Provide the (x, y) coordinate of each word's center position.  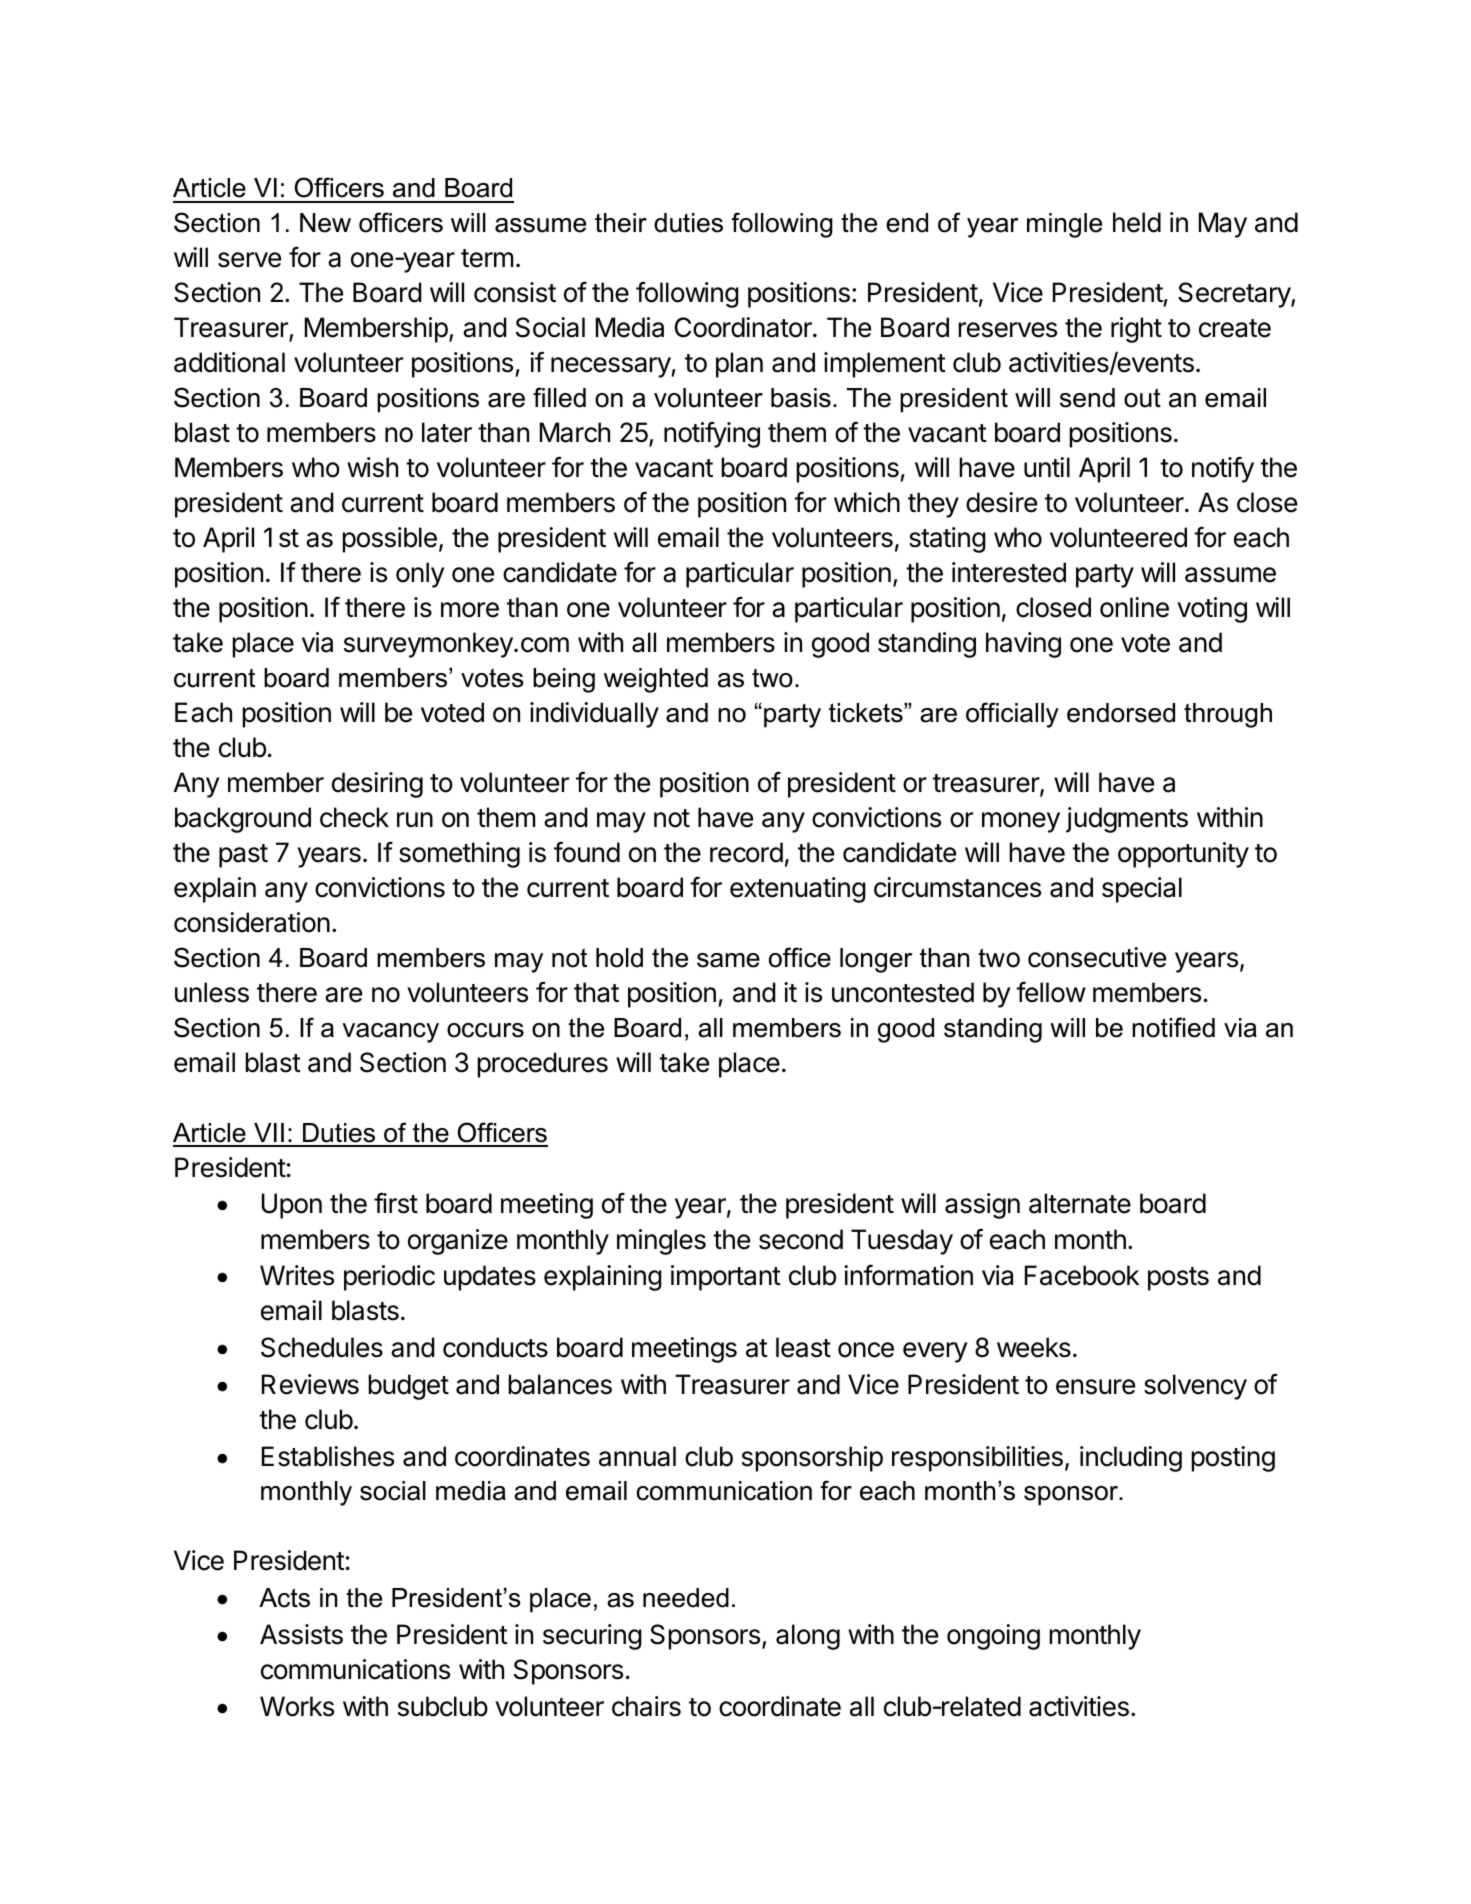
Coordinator (744, 327)
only (420, 575)
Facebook (1082, 1275)
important (726, 1278)
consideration (252, 922)
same (728, 960)
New (325, 223)
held (1137, 222)
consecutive (1097, 957)
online (1134, 607)
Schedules (322, 1347)
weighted (656, 680)
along (808, 1637)
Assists (301, 1634)
